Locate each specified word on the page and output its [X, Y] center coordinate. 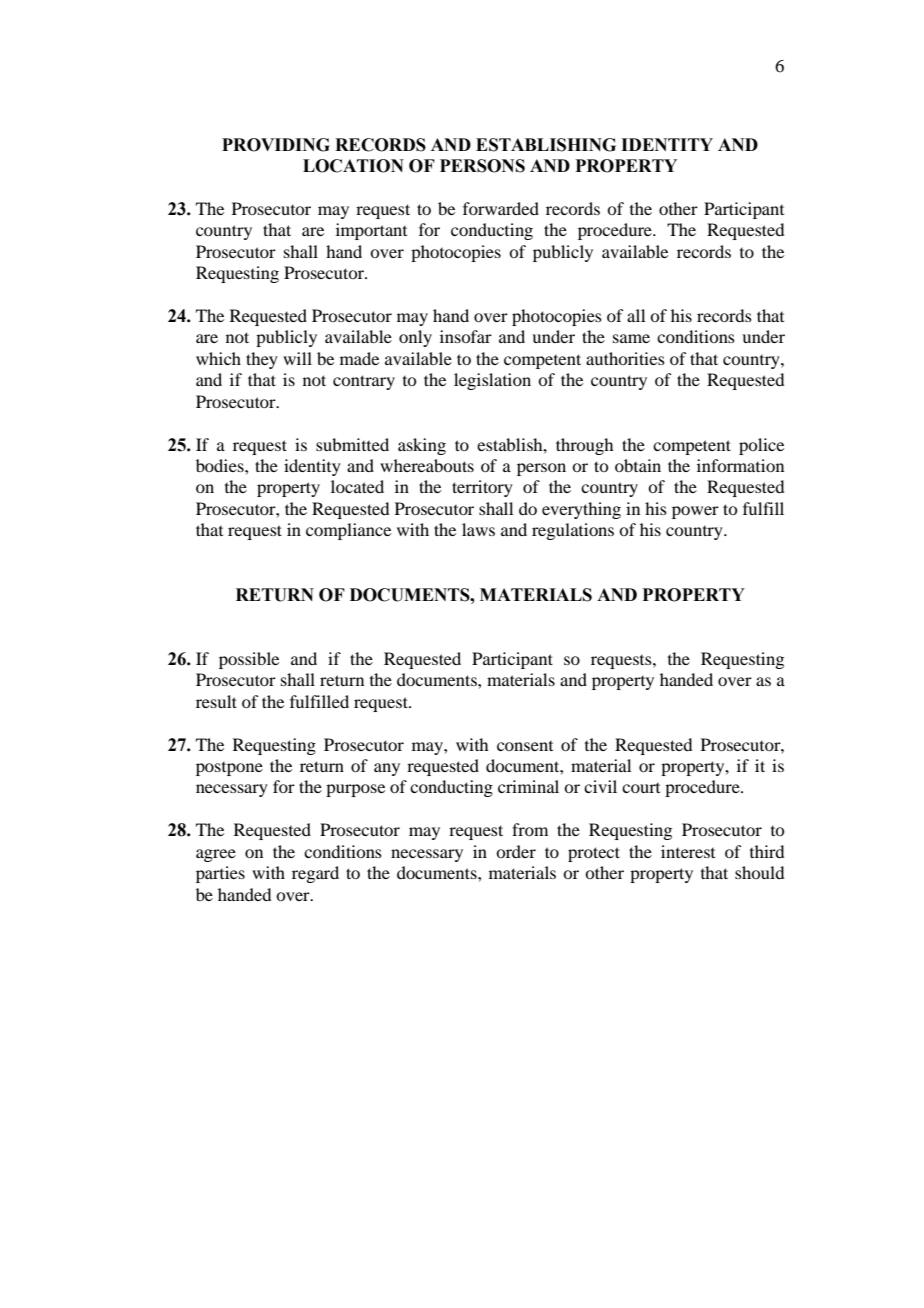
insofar [466, 336]
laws [478, 529]
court [641, 788]
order [516, 851]
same [631, 338]
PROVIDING [276, 145]
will [297, 358]
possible [249, 660]
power [695, 512]
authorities [625, 358]
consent [525, 746]
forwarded [501, 208]
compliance [348, 531]
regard [315, 874]
